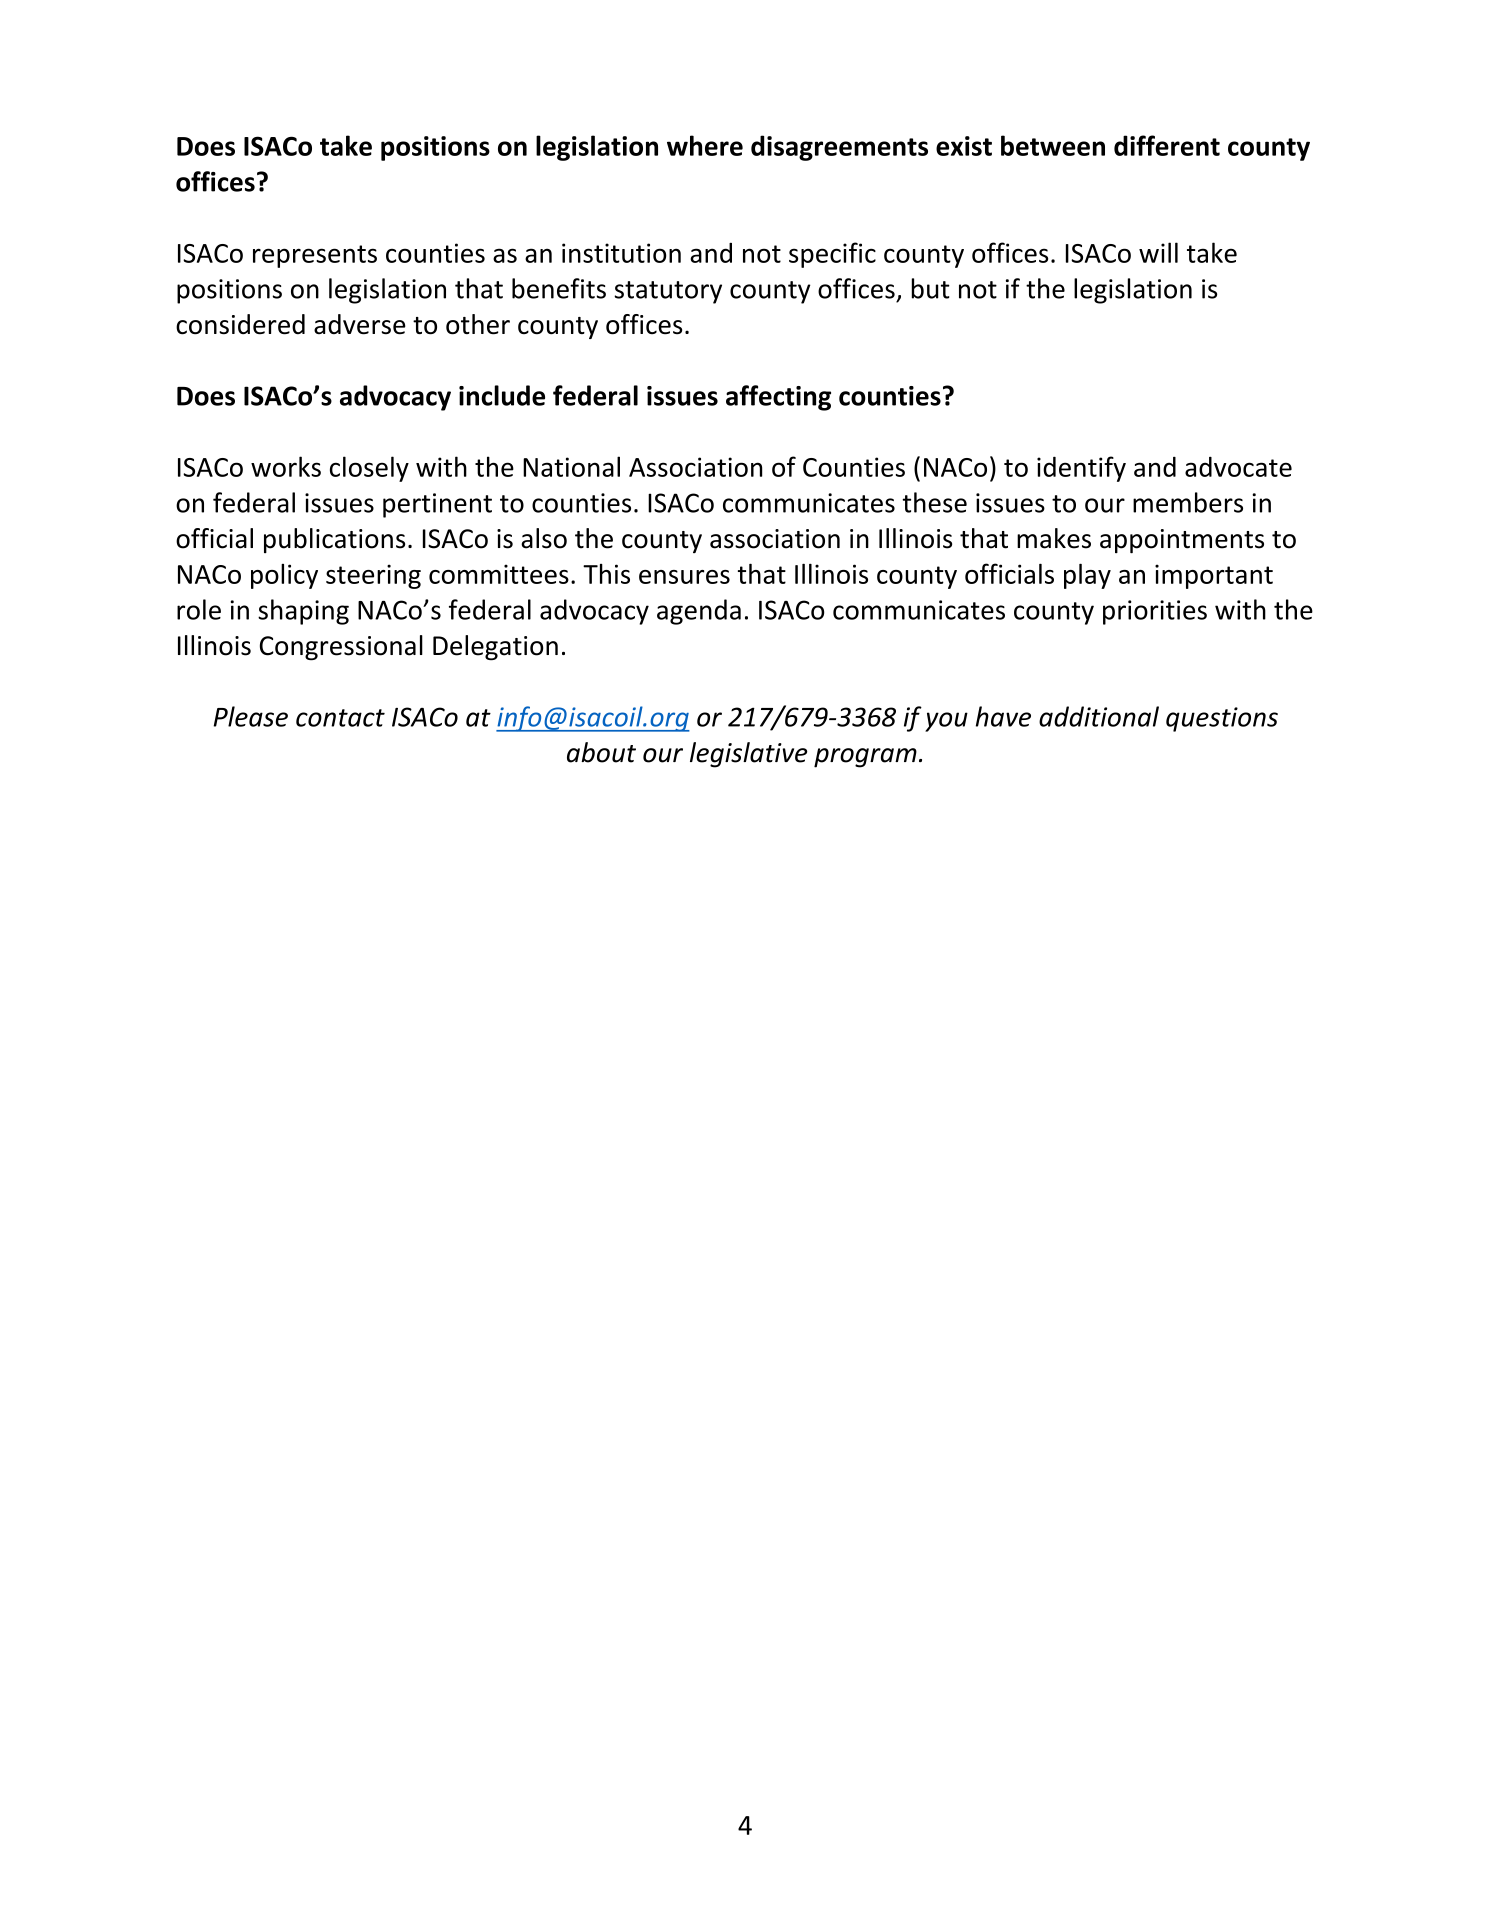 The width and height of the screenshot is (1491, 1930). I want to click on different, so click(1167, 145).
